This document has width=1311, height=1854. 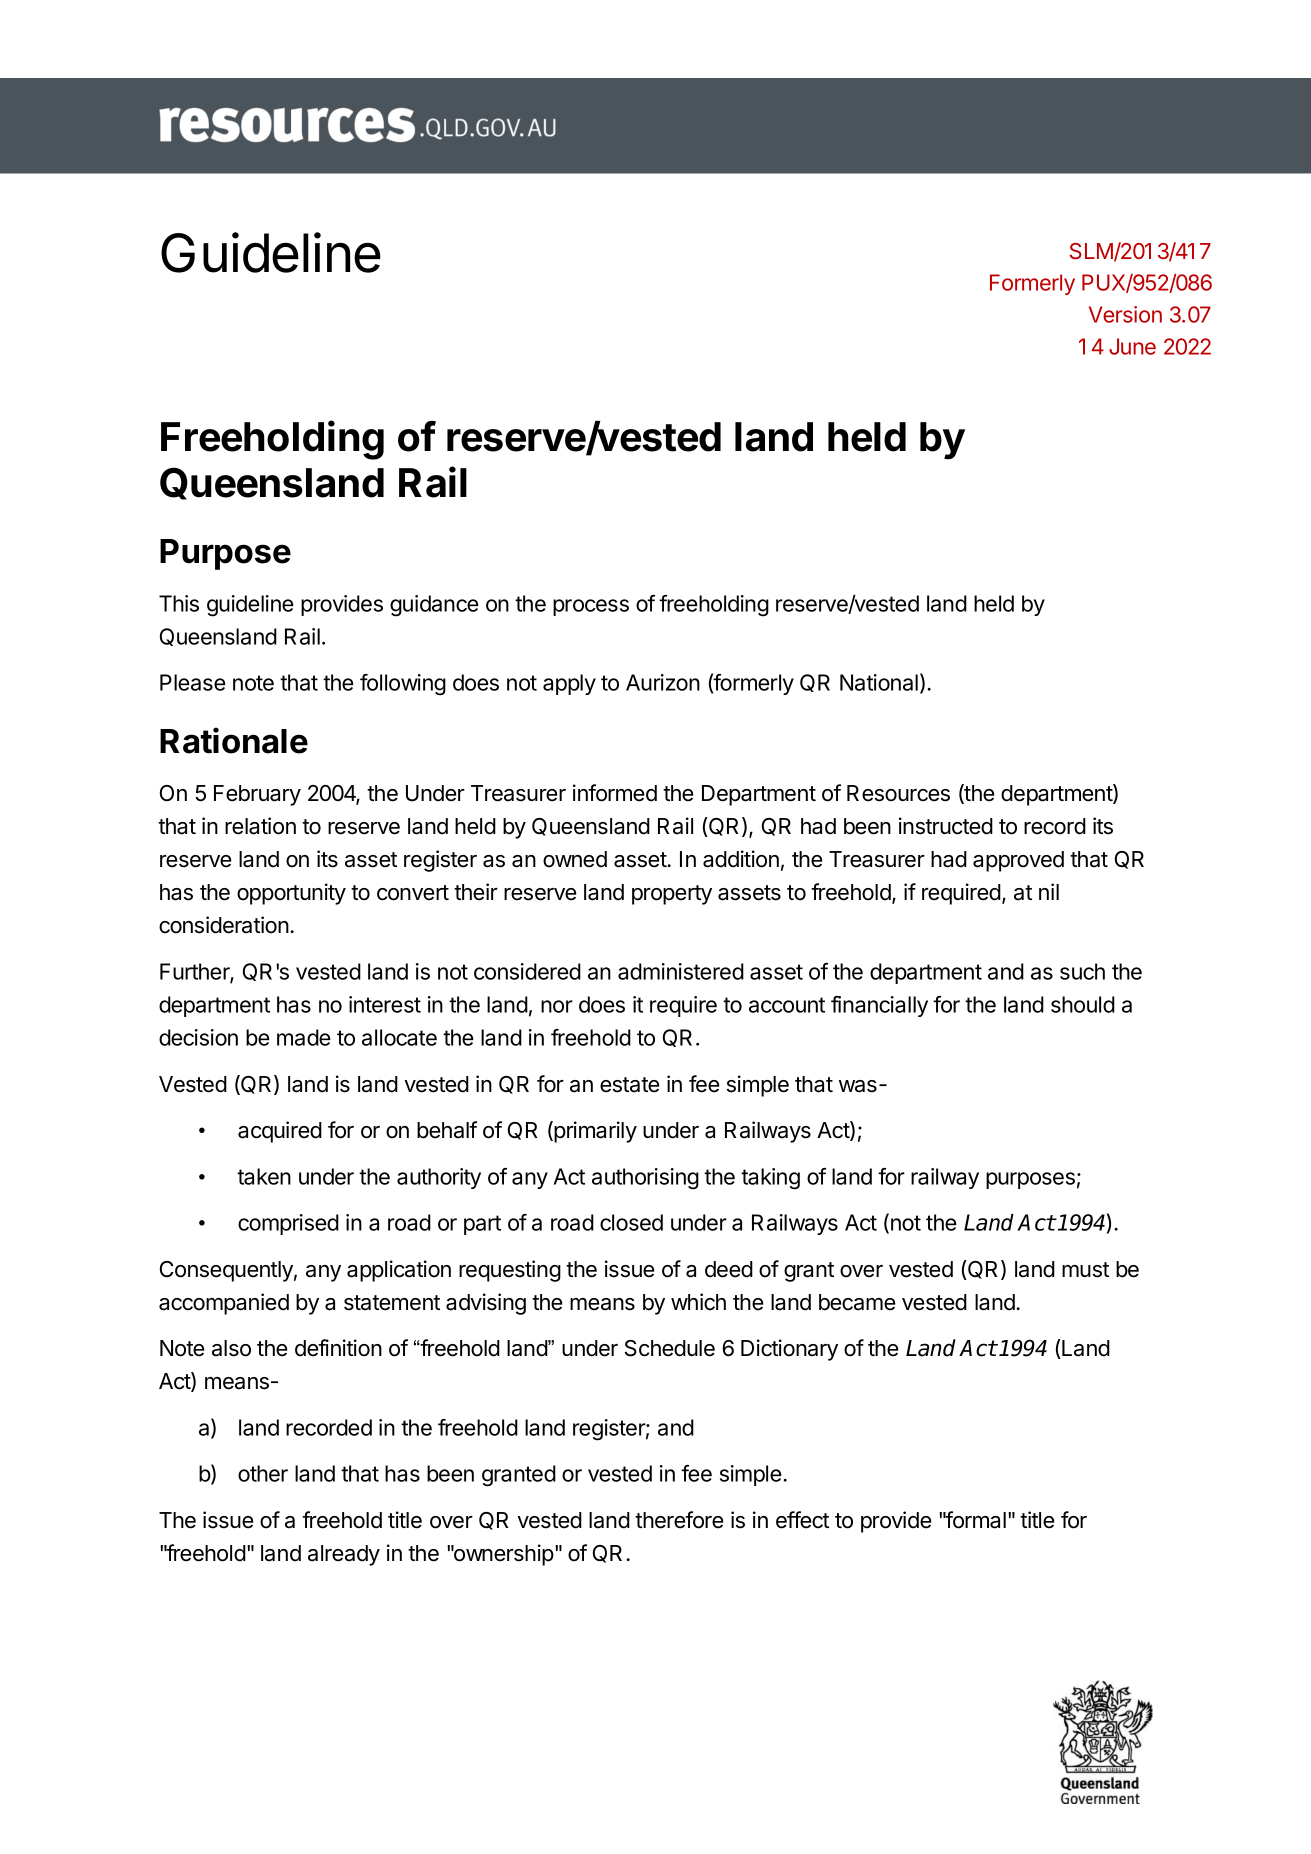 What do you see at coordinates (591, 607) in the document?
I see `process` at bounding box center [591, 607].
